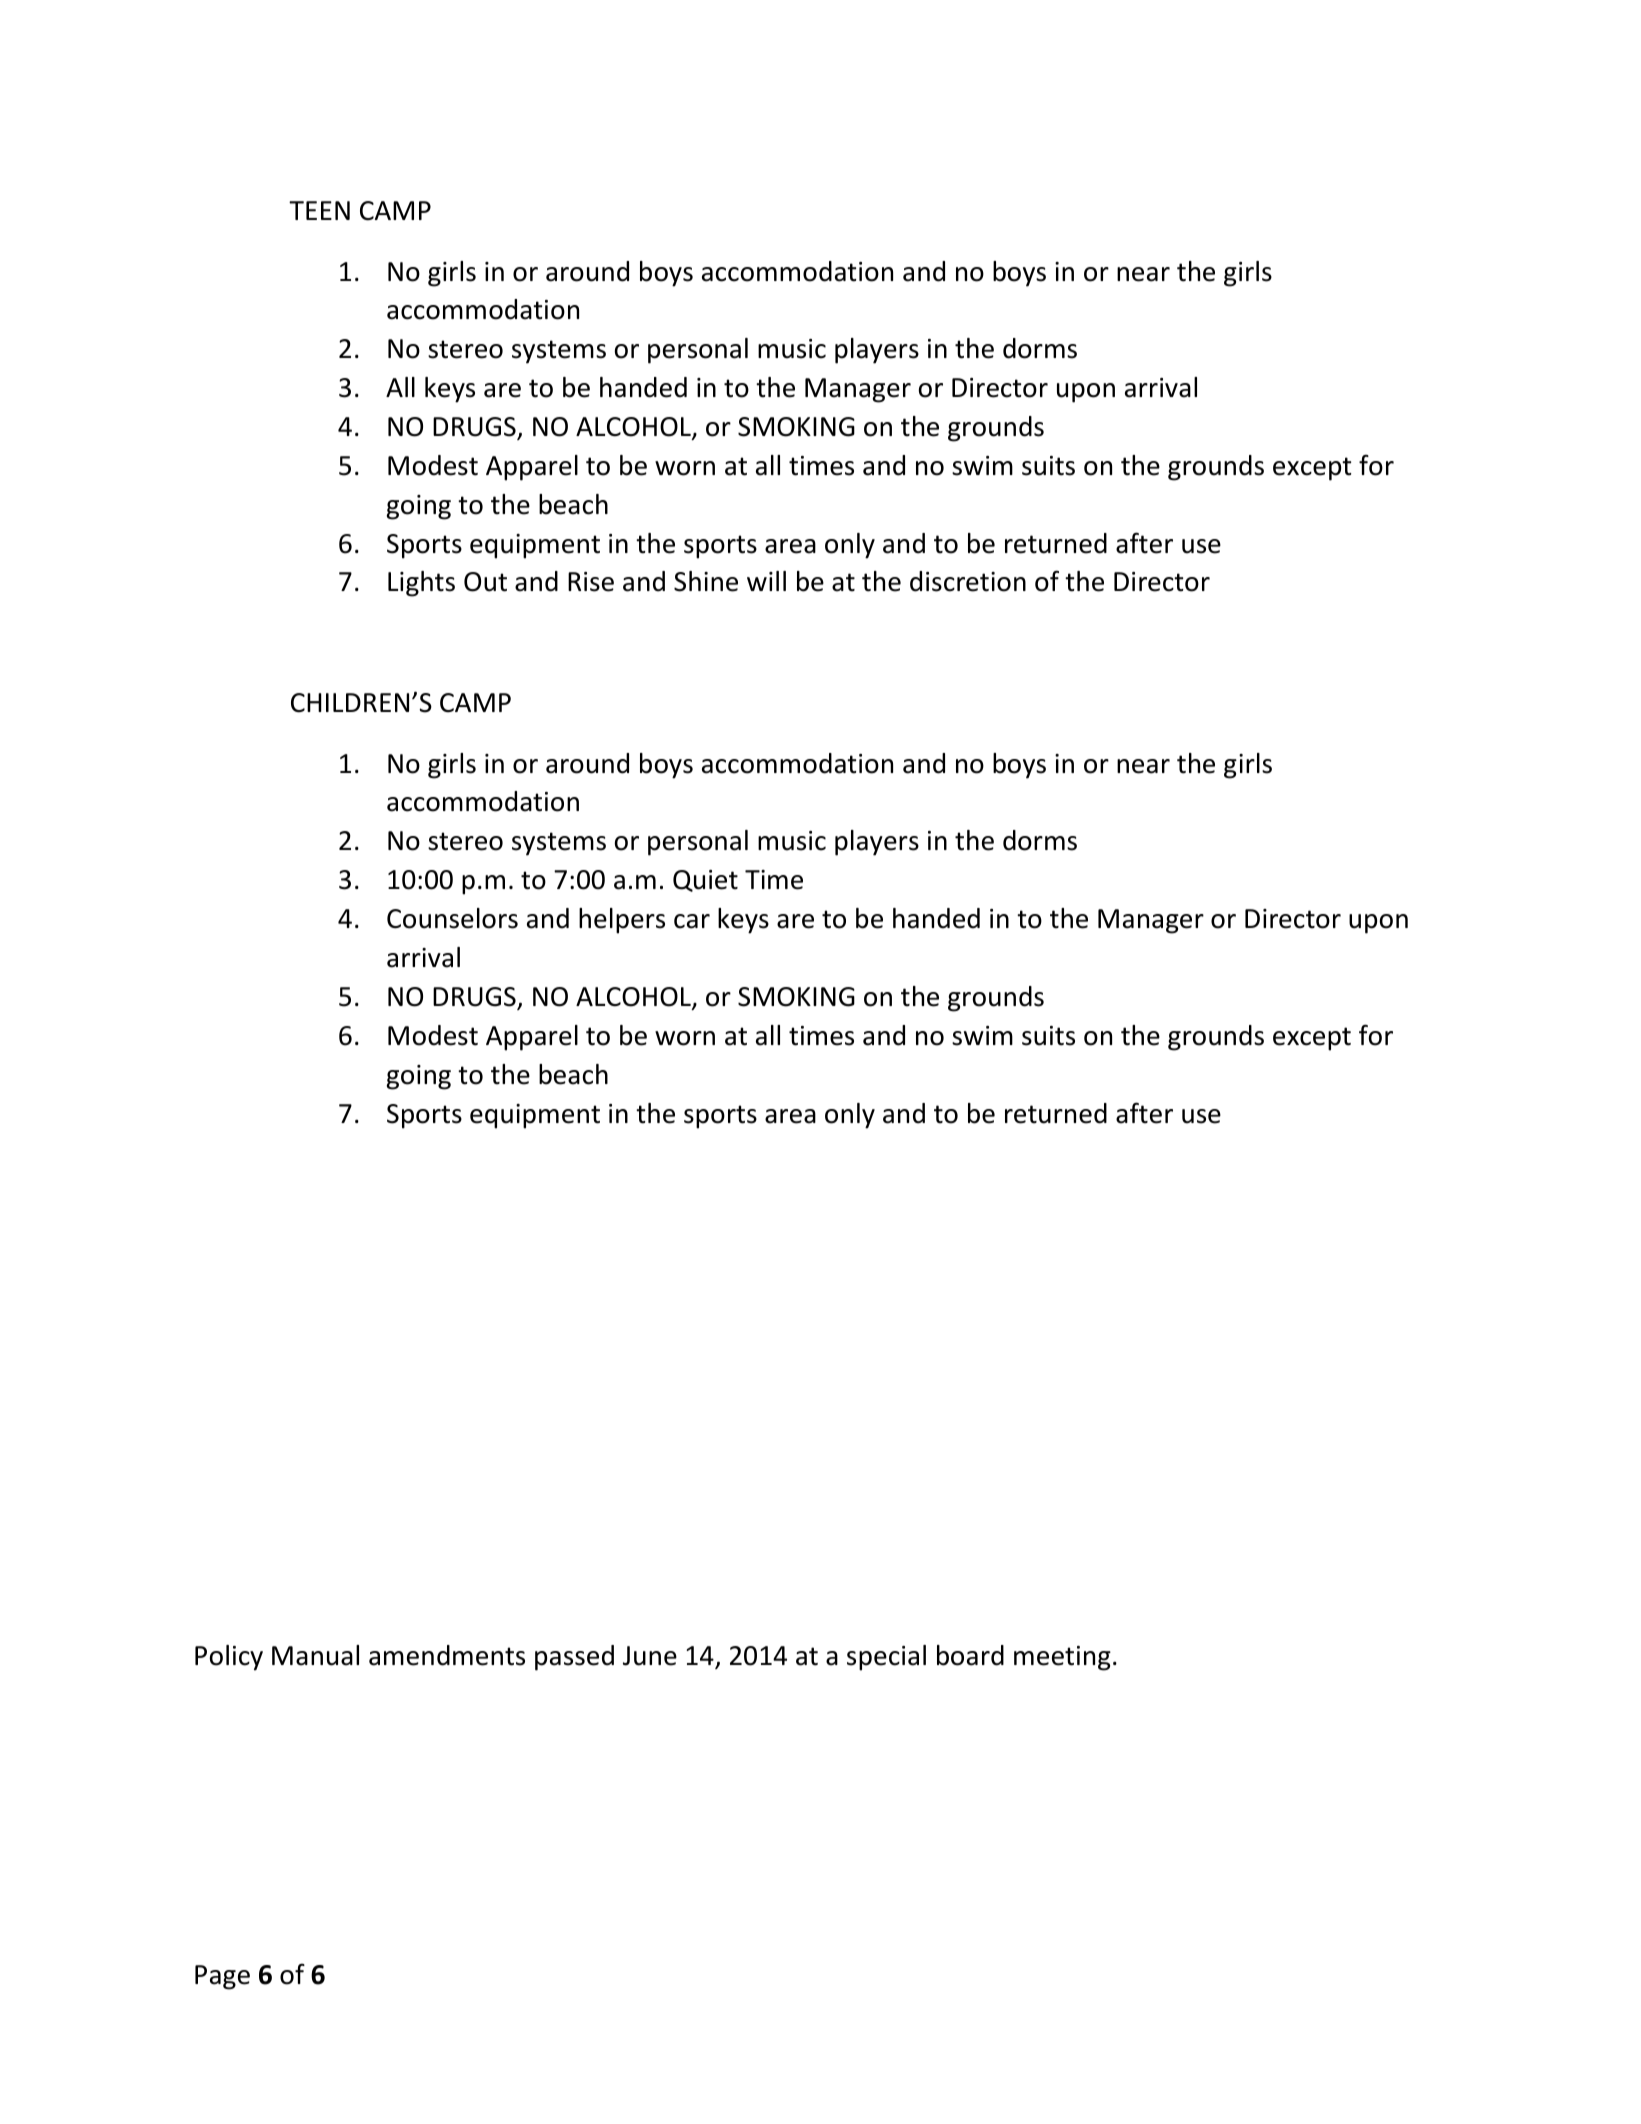 The height and width of the document is (2124, 1641). What do you see at coordinates (319, 210) in the document?
I see `TEEN` at bounding box center [319, 210].
